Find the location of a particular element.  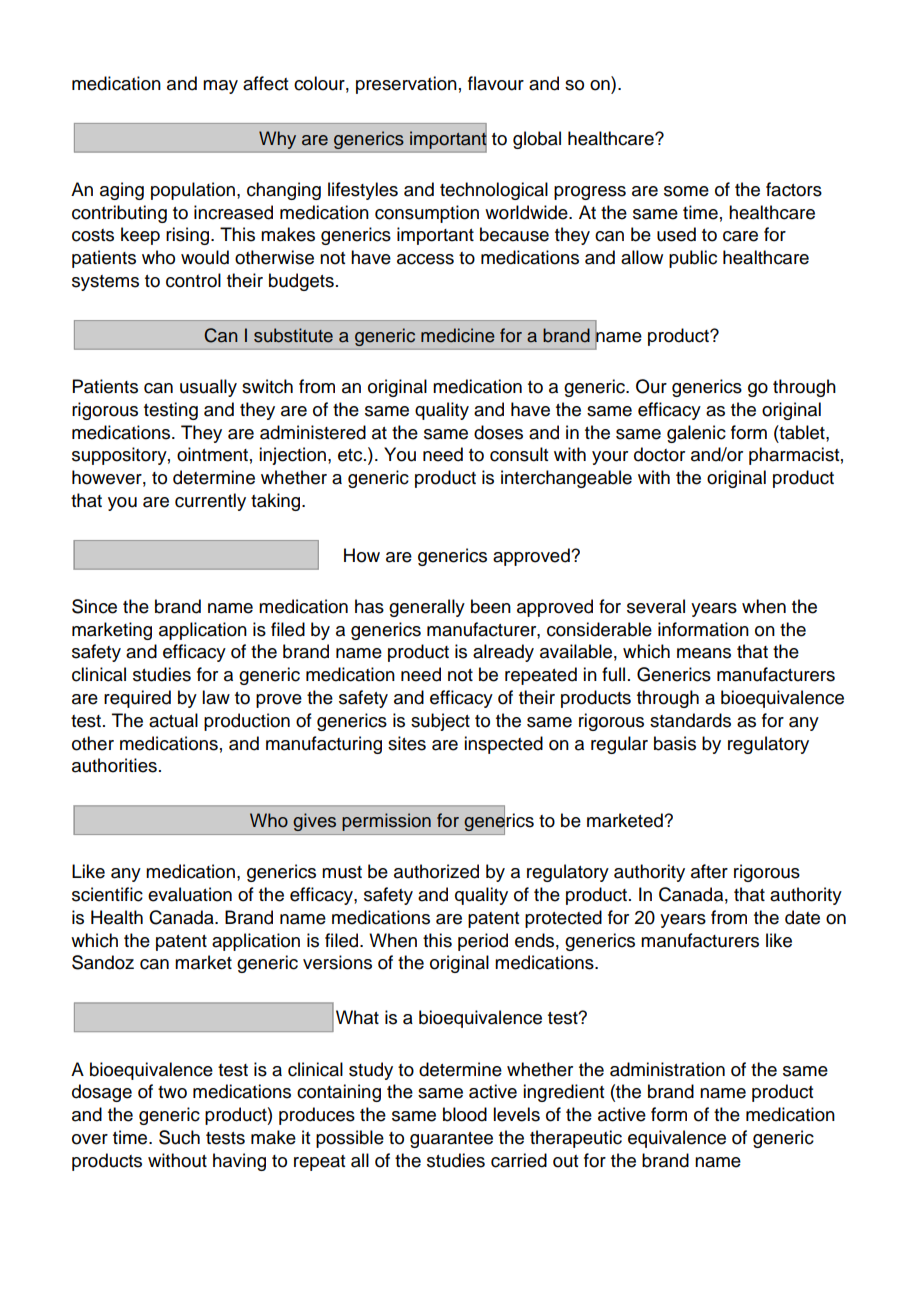

some is located at coordinates (686, 191).
